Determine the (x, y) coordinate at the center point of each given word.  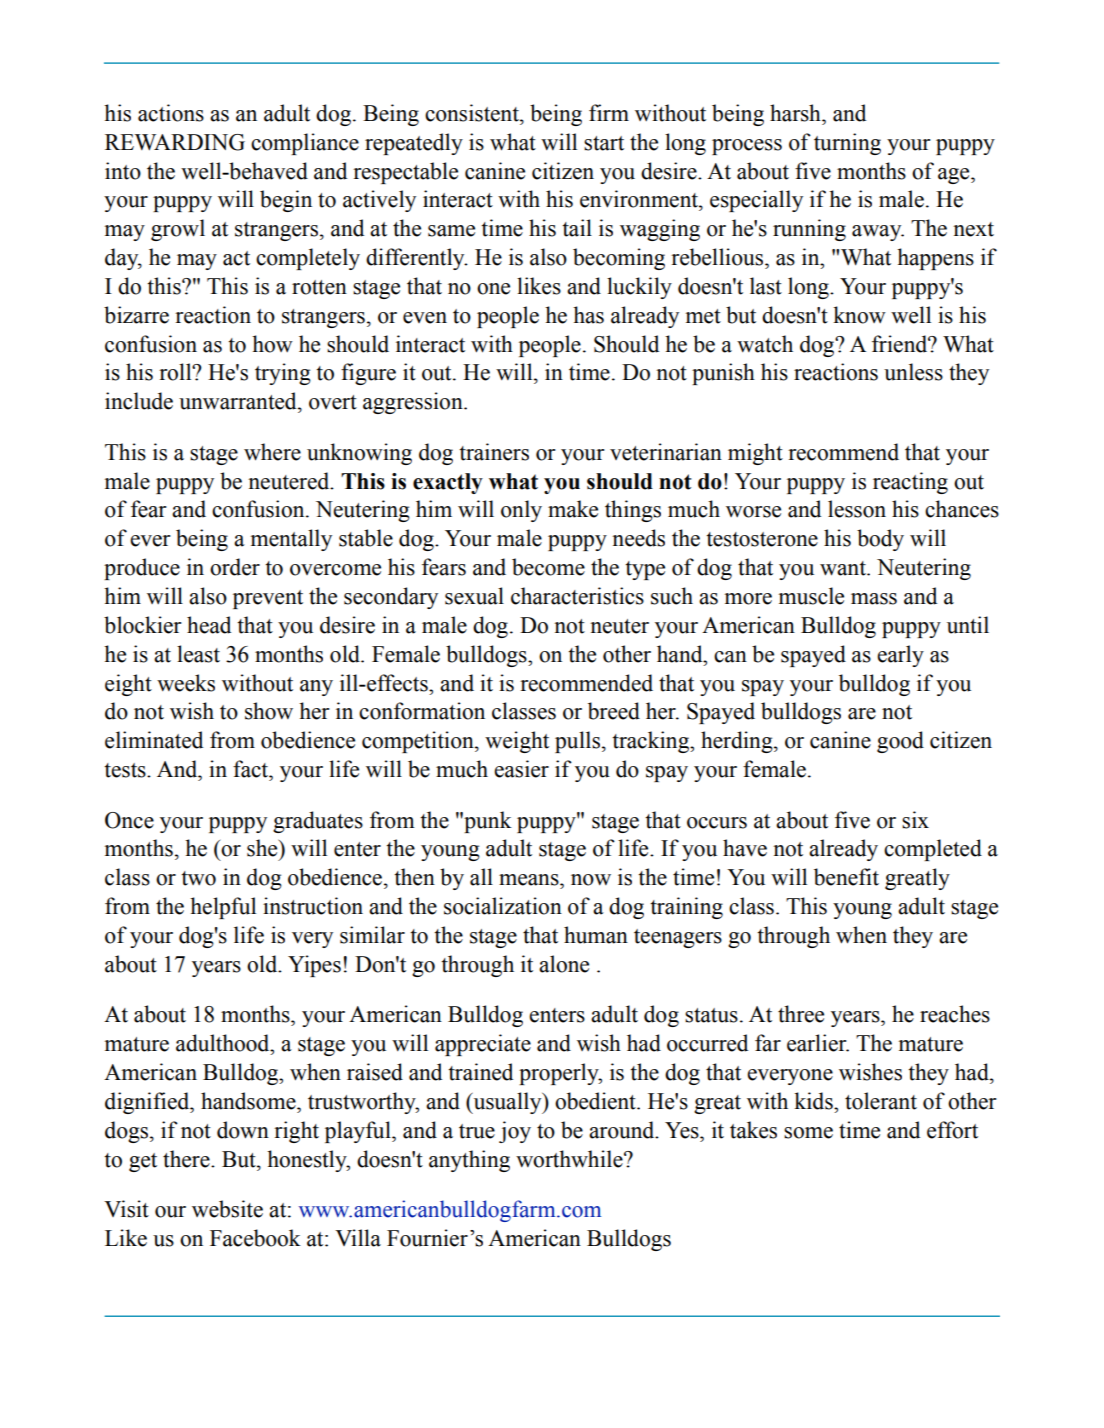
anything (469, 1161)
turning (847, 144)
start (604, 143)
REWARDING (175, 142)
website (227, 1209)
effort (952, 1130)
